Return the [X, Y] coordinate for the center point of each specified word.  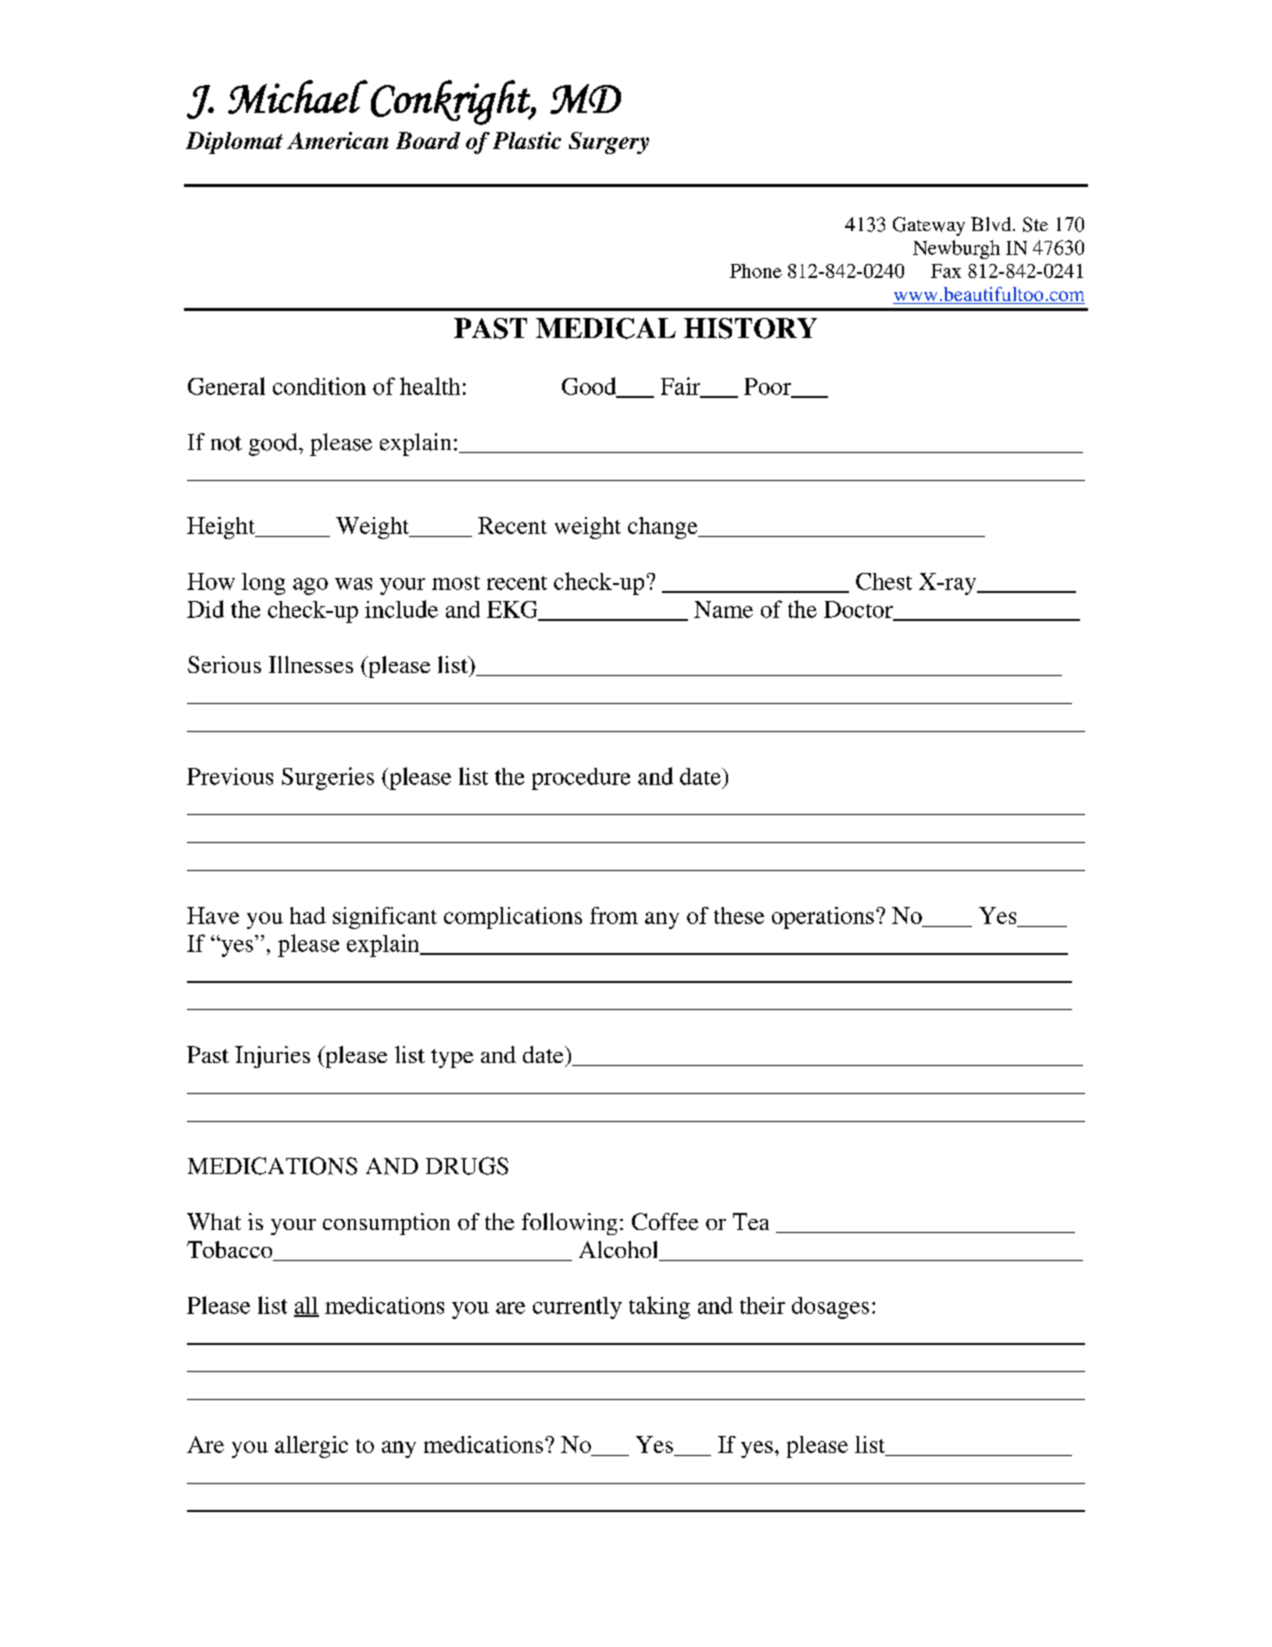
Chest [884, 581]
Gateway [929, 226]
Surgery [609, 143]
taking [659, 1307]
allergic [311, 1447]
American [337, 140]
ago [310, 586]
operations [823, 918]
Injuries [272, 1057]
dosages [830, 1308]
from [614, 915]
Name [723, 609]
